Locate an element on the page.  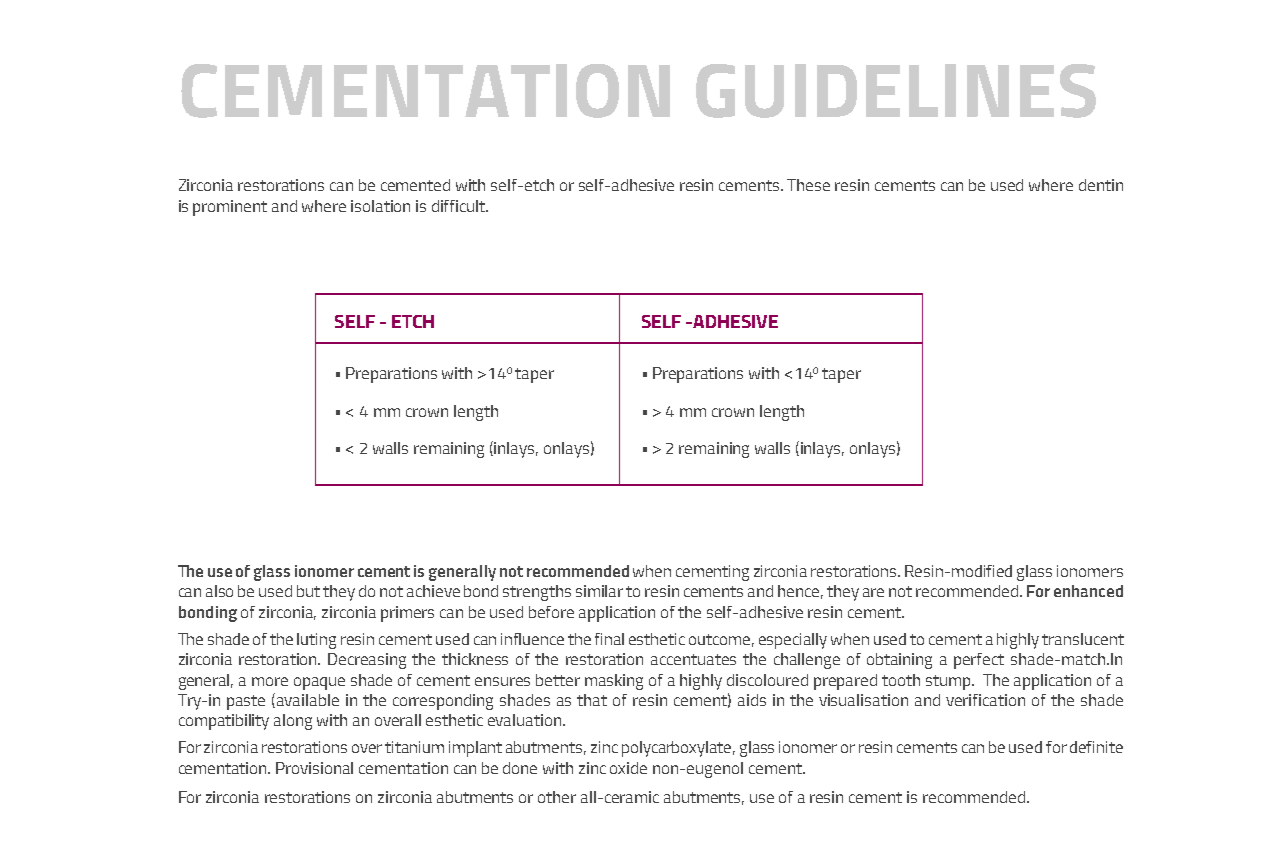
isolation is located at coordinates (380, 206).
